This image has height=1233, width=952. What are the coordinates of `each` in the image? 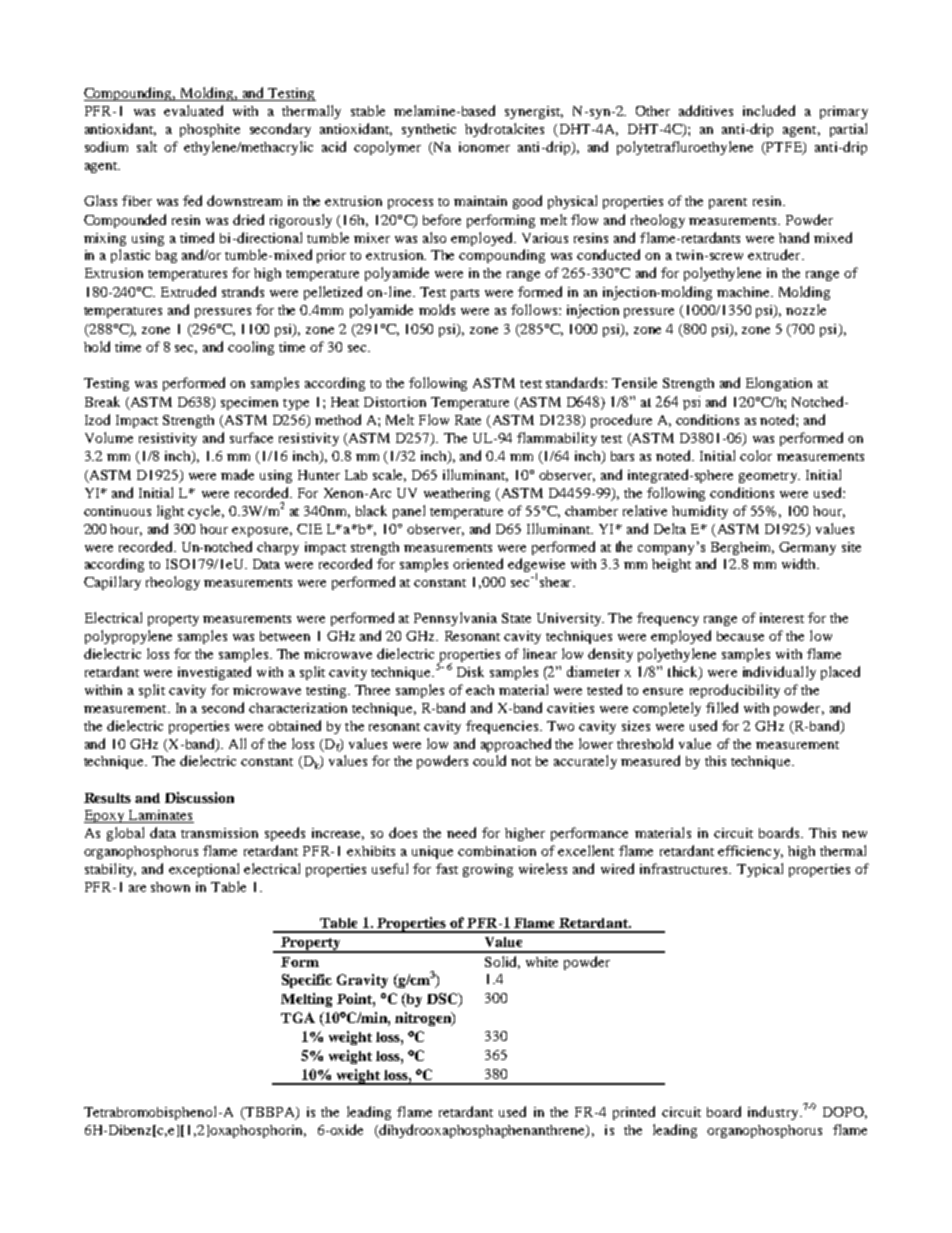 It's located at (480, 690).
